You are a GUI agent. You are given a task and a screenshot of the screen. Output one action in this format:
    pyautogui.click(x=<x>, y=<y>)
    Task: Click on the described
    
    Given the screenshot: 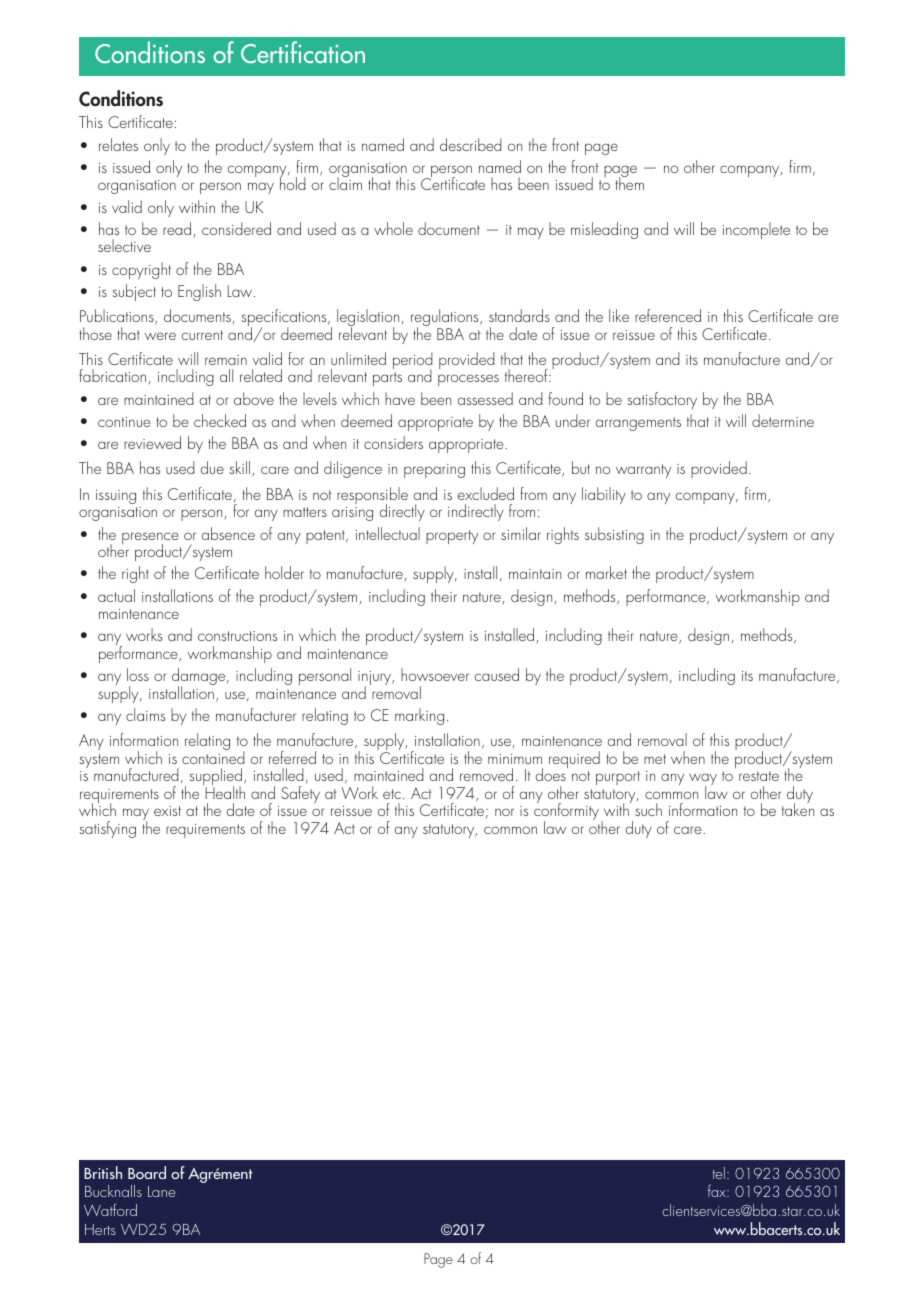 What is the action you would take?
    pyautogui.click(x=471, y=144)
